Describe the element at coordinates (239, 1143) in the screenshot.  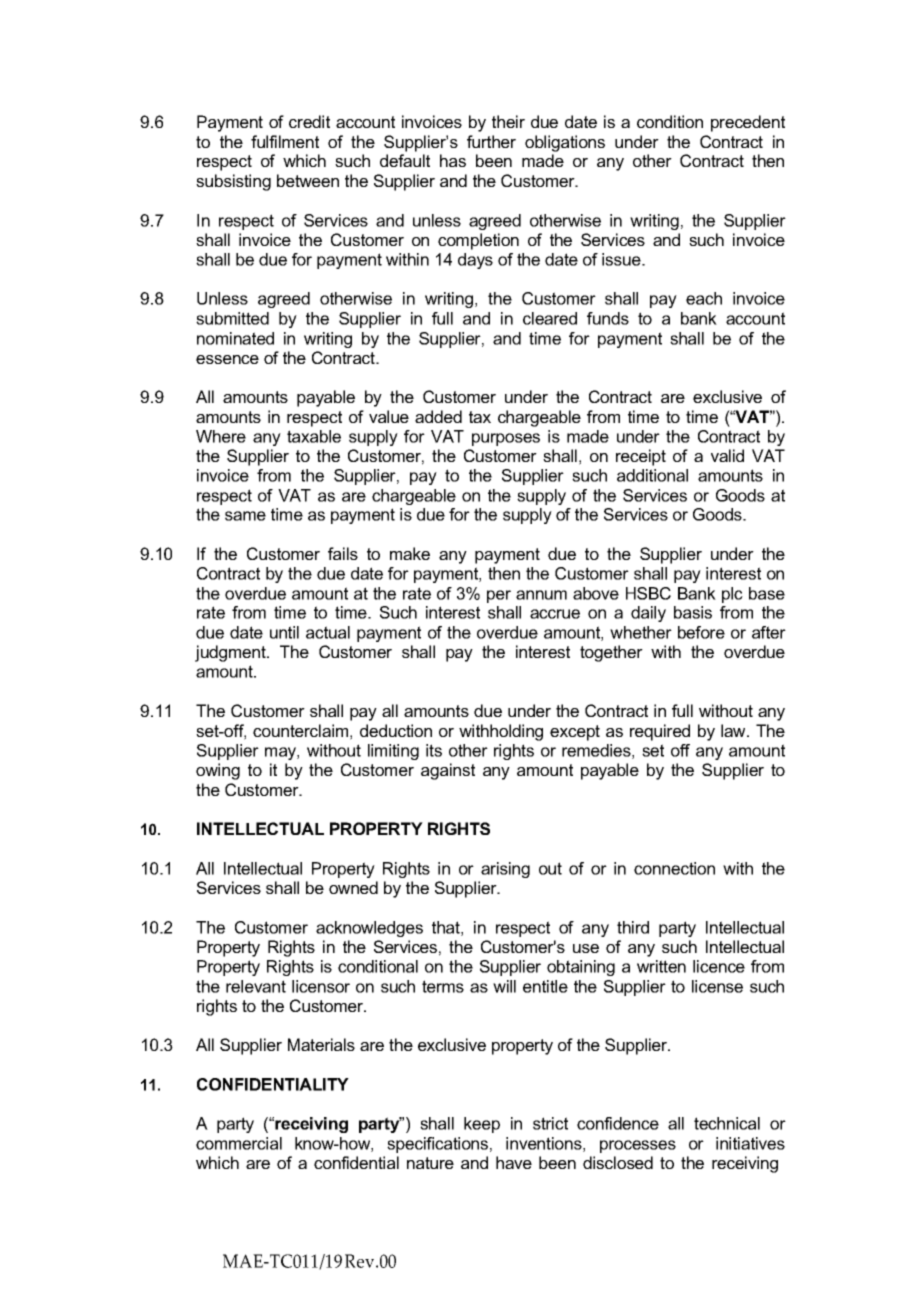
I see `commercial` at that location.
